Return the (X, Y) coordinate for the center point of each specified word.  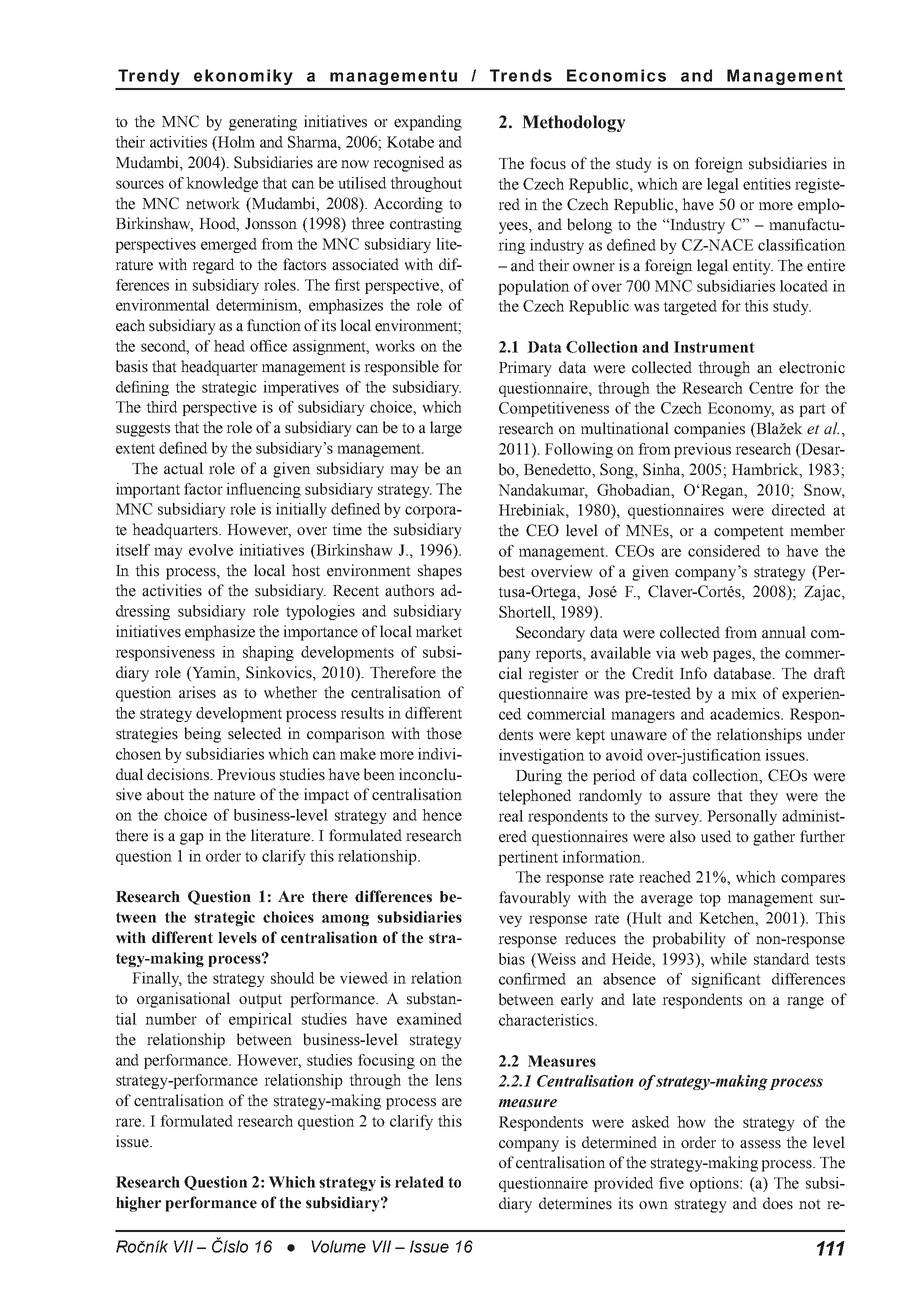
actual (184, 468)
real (511, 816)
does (778, 1203)
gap (192, 839)
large (446, 429)
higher (138, 1204)
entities (767, 184)
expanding (428, 123)
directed (798, 510)
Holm (235, 142)
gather (774, 838)
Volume (338, 1246)
